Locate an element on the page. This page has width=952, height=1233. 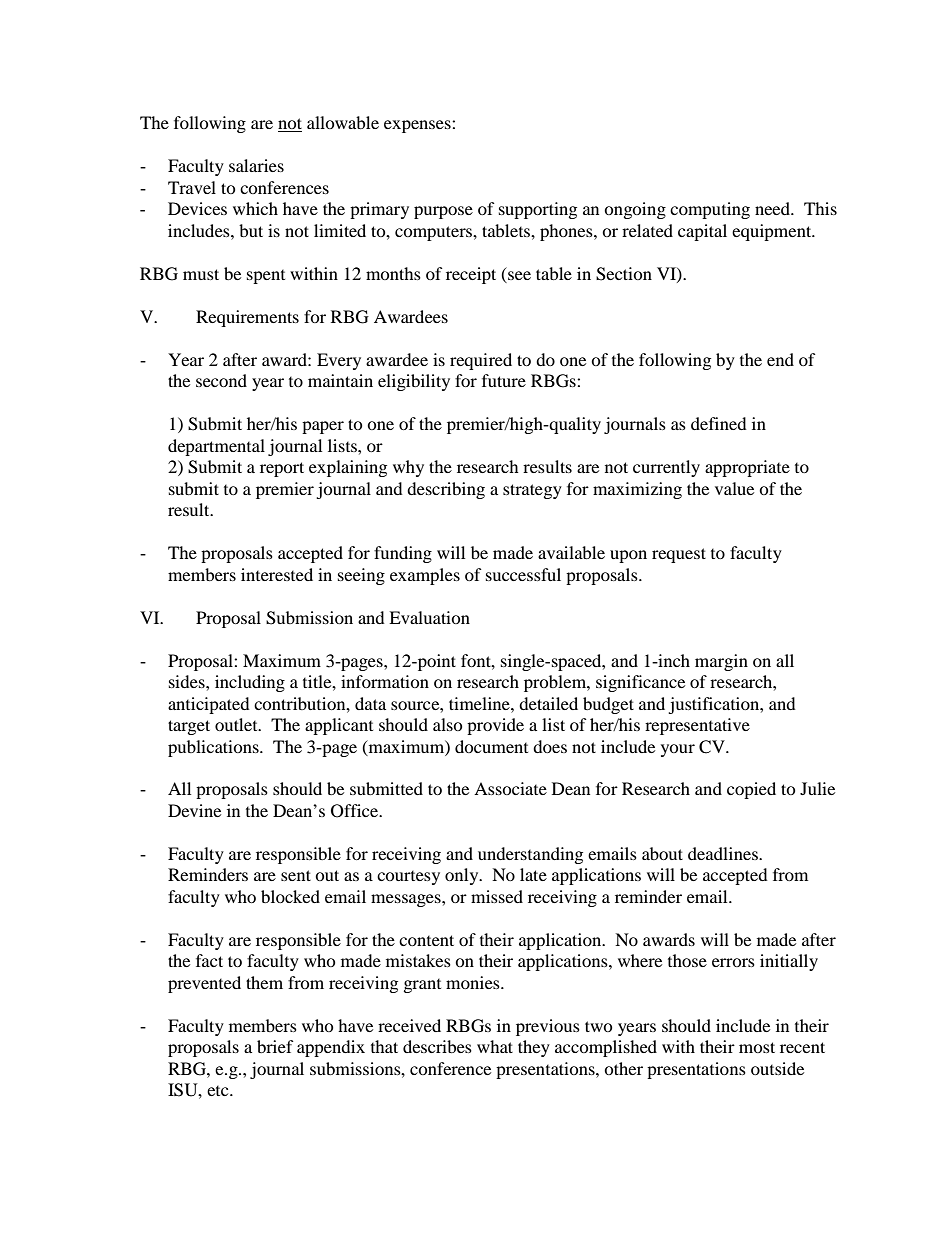
brief is located at coordinates (275, 1046).
